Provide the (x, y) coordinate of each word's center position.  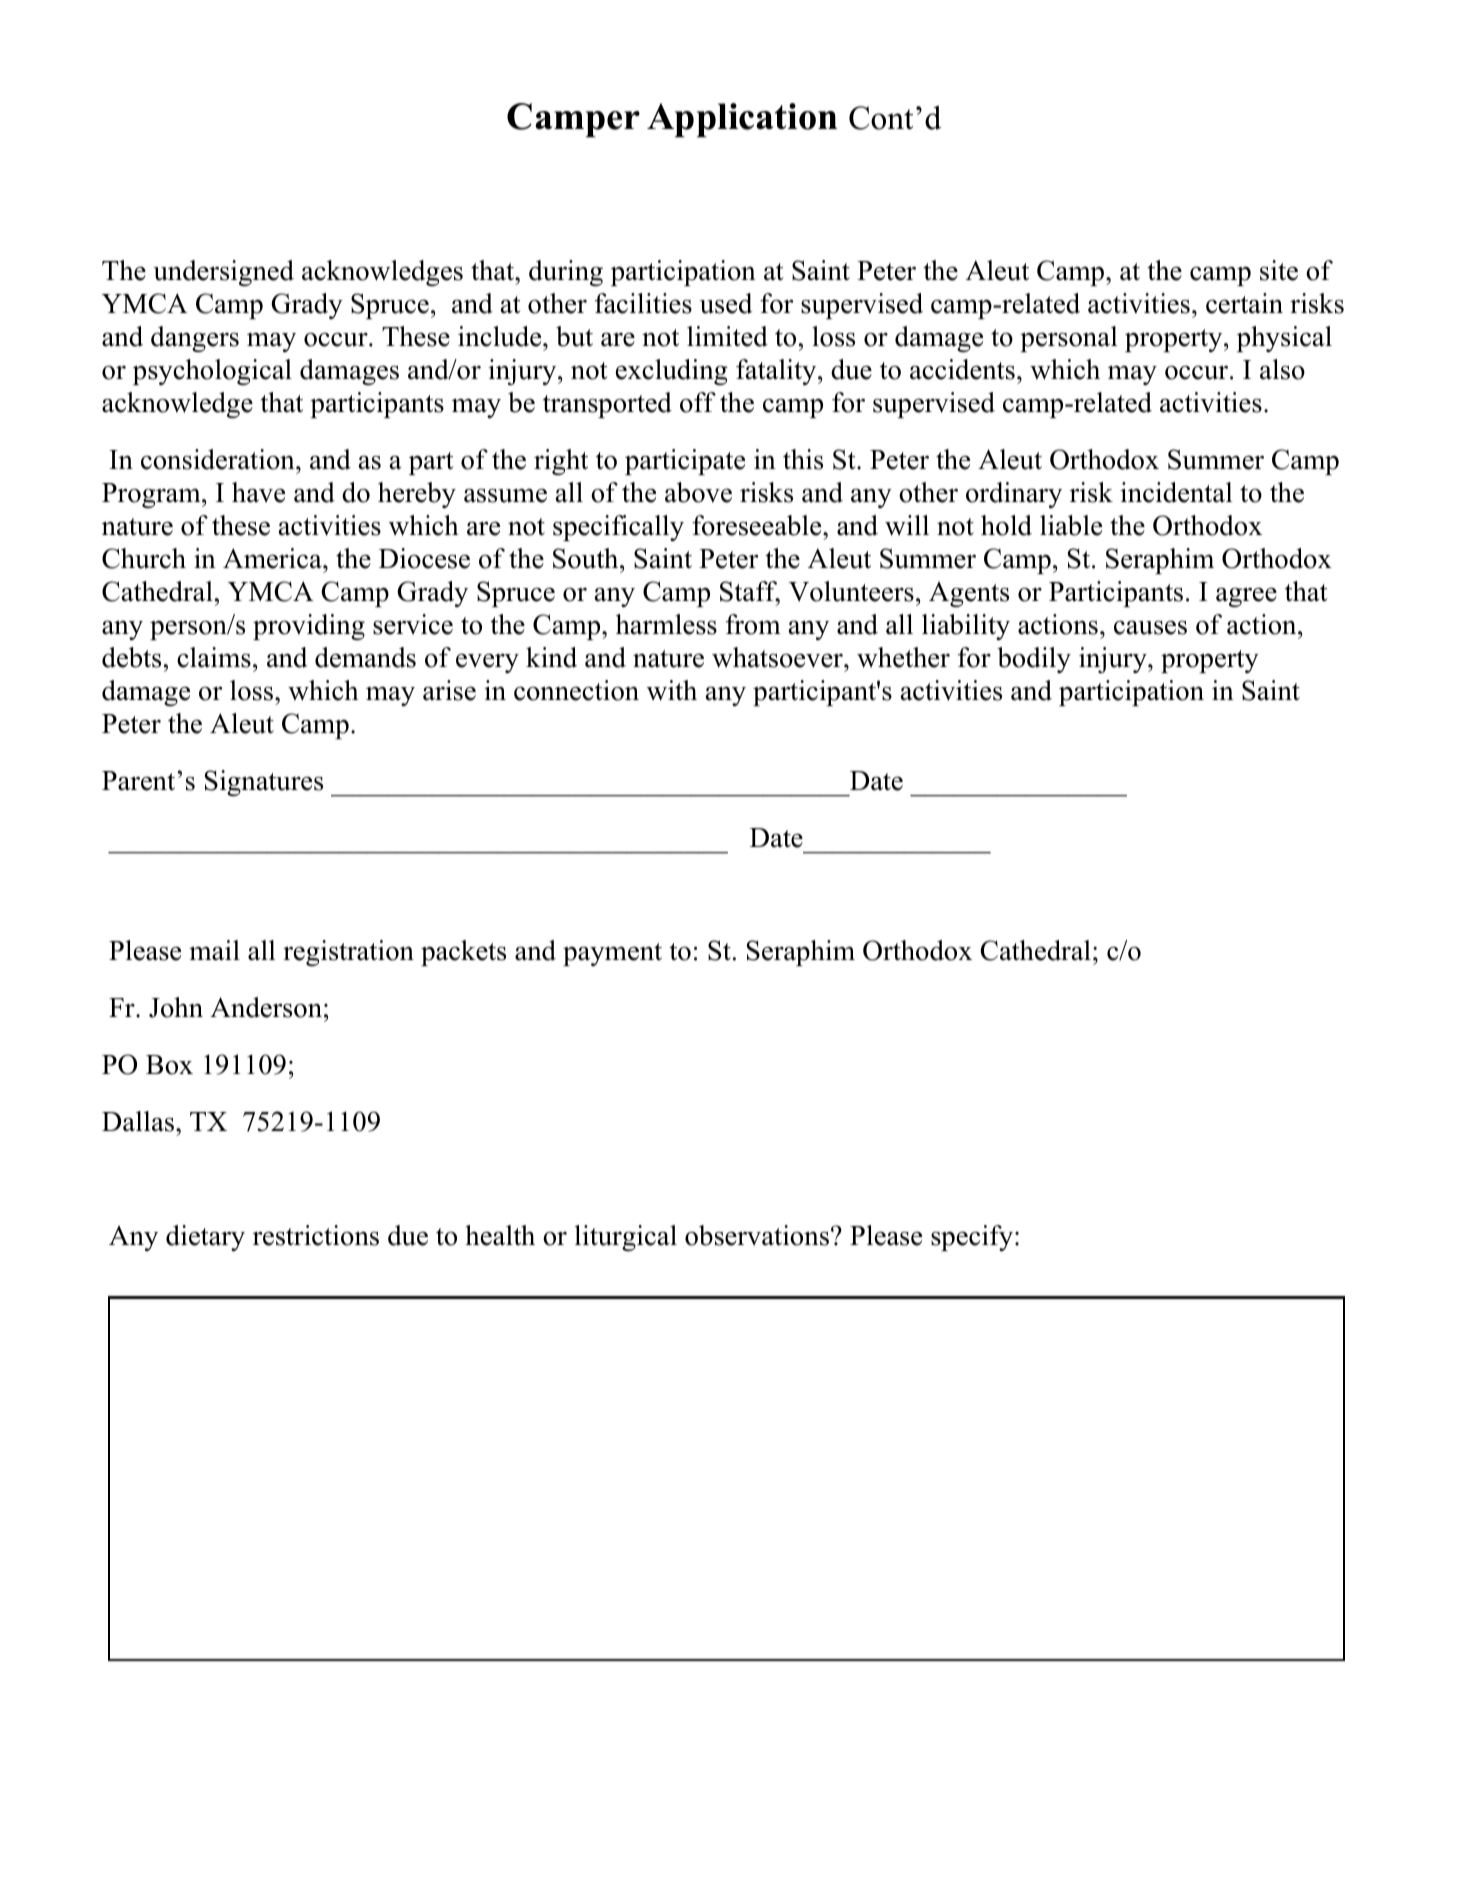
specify (972, 1238)
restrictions (316, 1235)
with (672, 690)
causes (1150, 628)
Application (742, 120)
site (1279, 270)
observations (757, 1235)
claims (214, 657)
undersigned (223, 273)
